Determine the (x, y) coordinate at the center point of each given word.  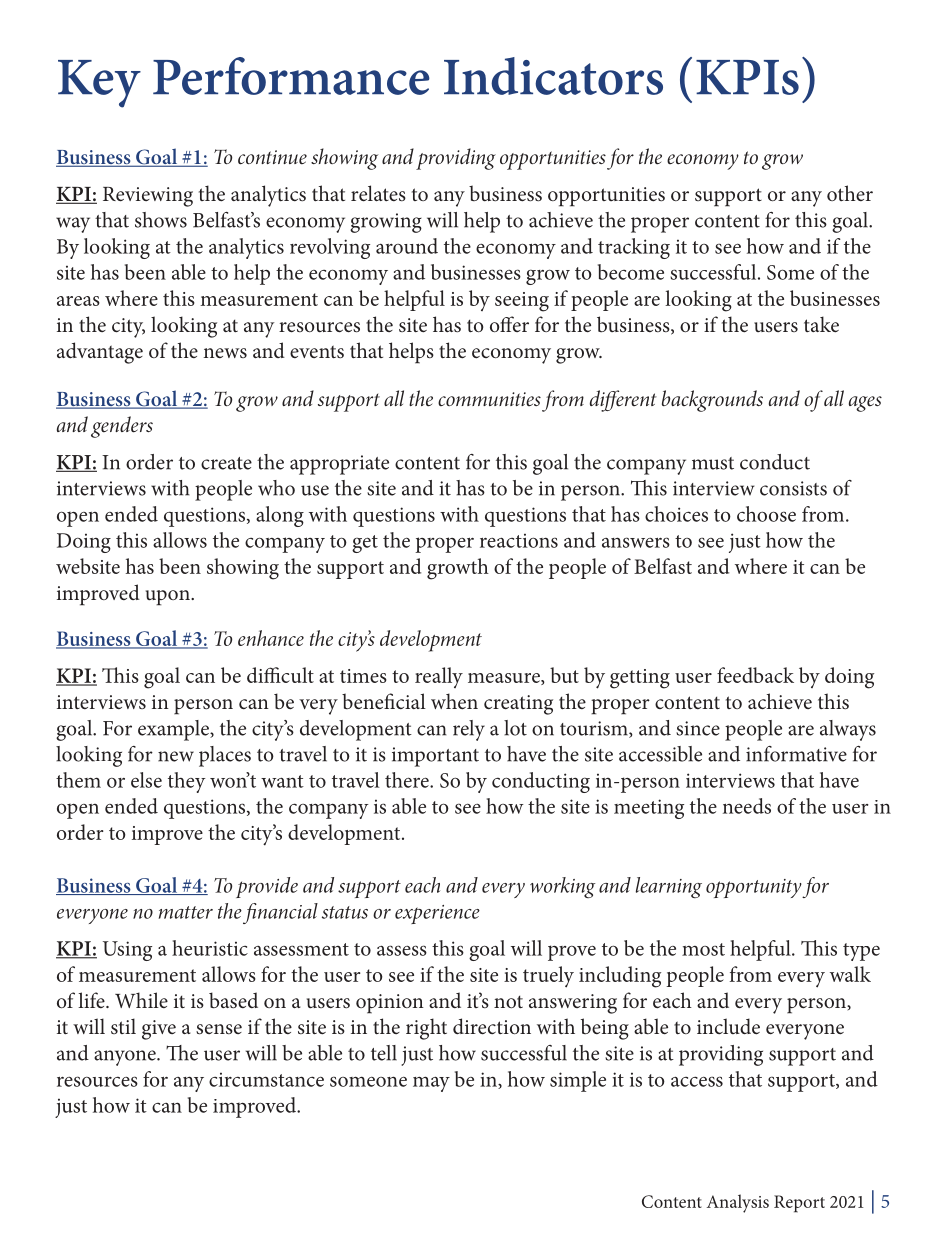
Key (99, 84)
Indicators (553, 76)
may (431, 1084)
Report (799, 1204)
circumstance (266, 1079)
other (850, 193)
